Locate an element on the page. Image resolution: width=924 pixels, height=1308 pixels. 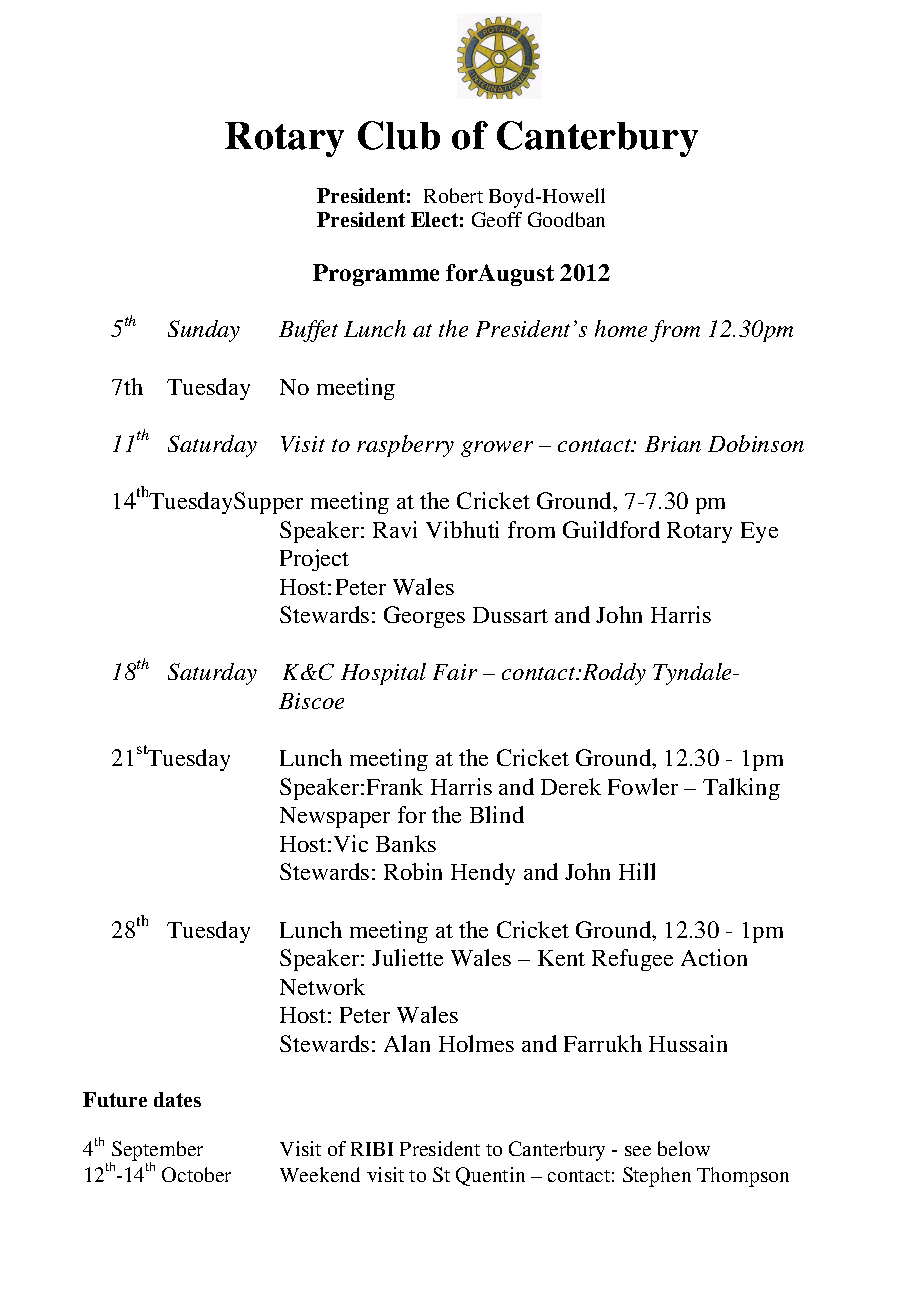
Hill is located at coordinates (637, 871).
